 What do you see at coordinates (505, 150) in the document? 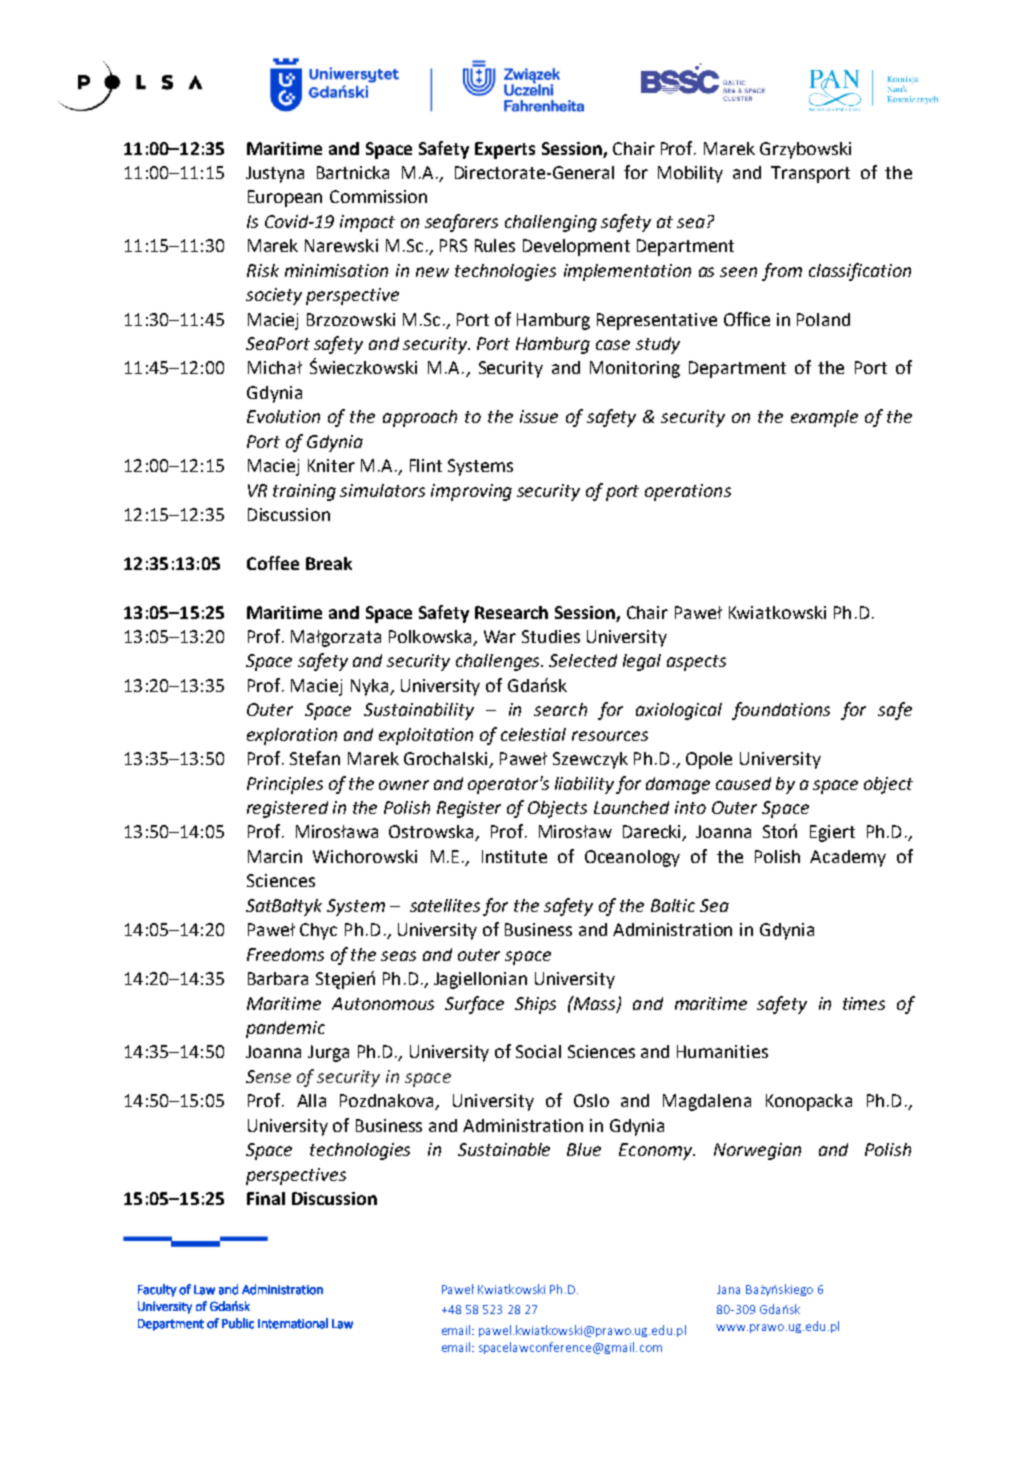
I see `Experts` at bounding box center [505, 150].
